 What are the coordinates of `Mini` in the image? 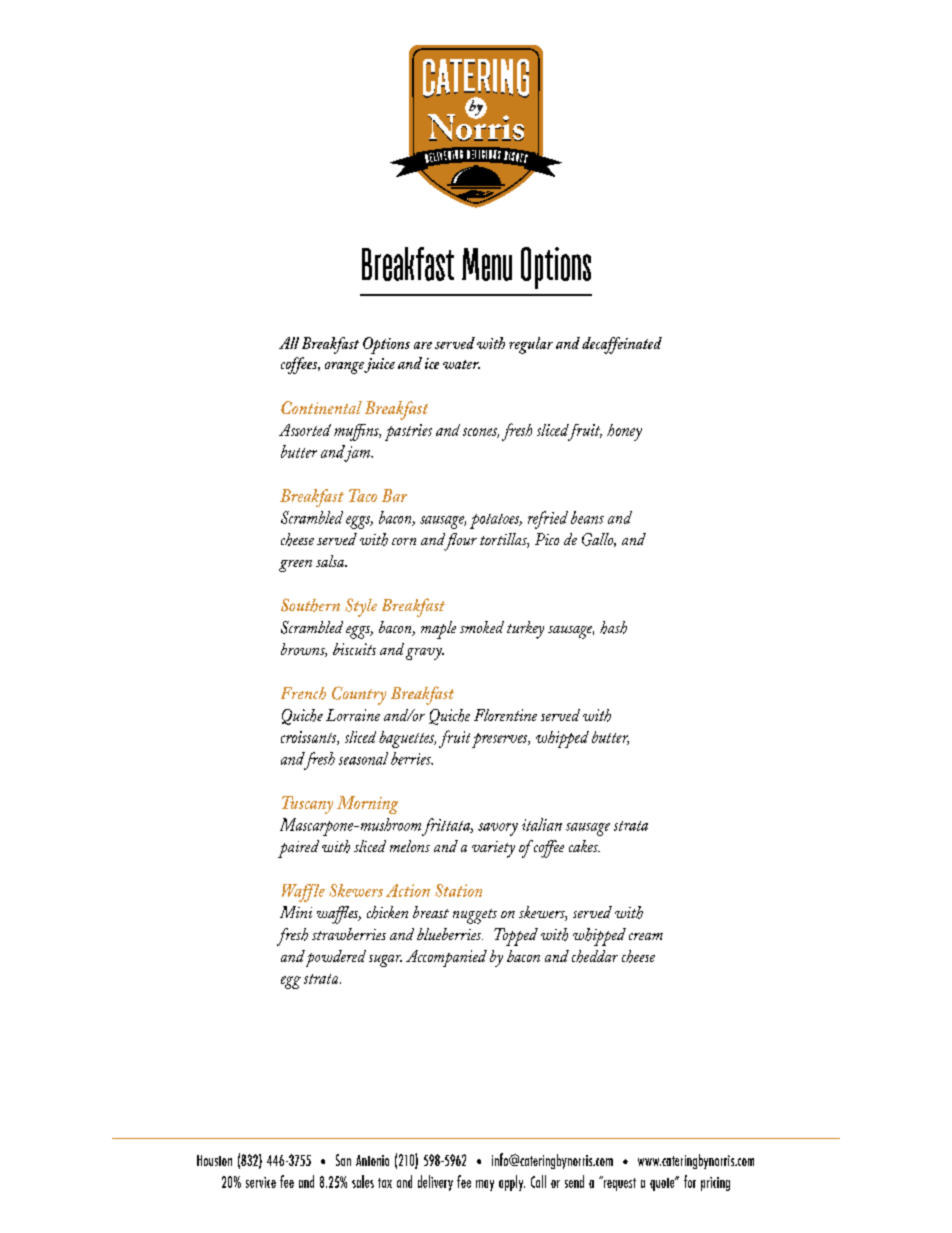 It's located at (296, 912).
